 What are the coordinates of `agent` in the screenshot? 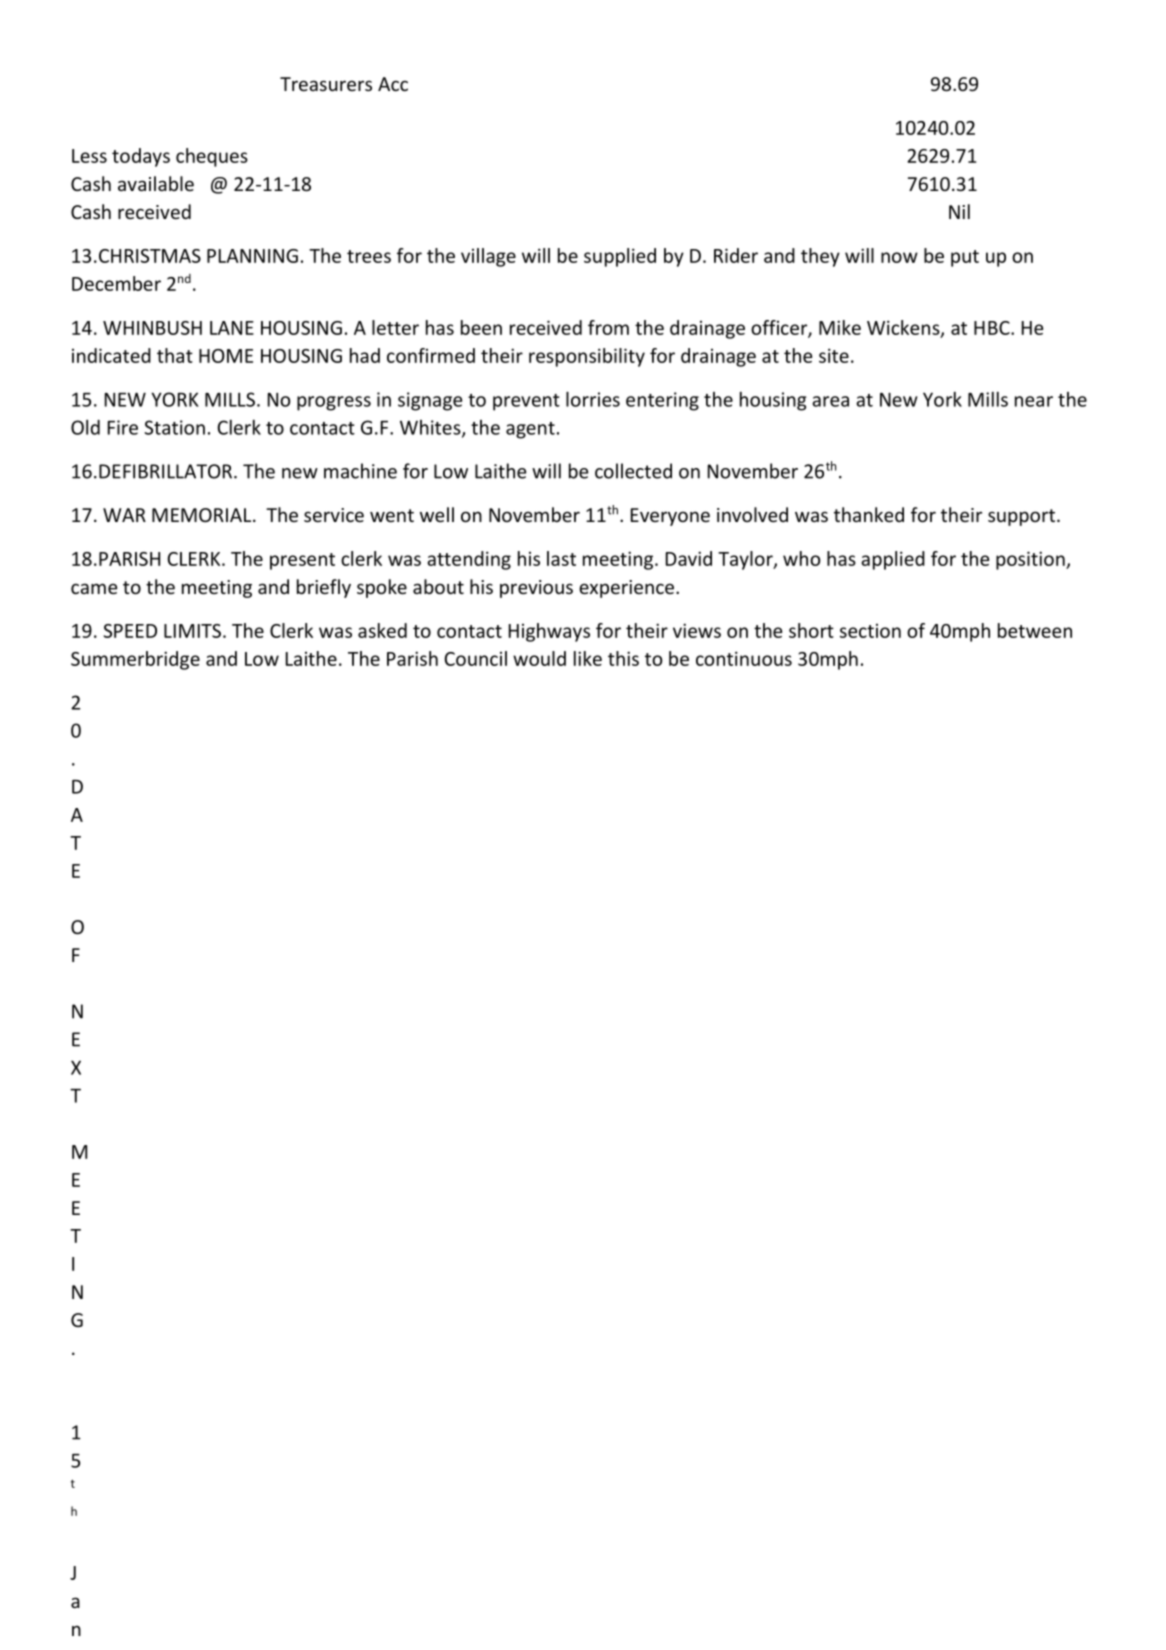 It's located at (530, 430).
